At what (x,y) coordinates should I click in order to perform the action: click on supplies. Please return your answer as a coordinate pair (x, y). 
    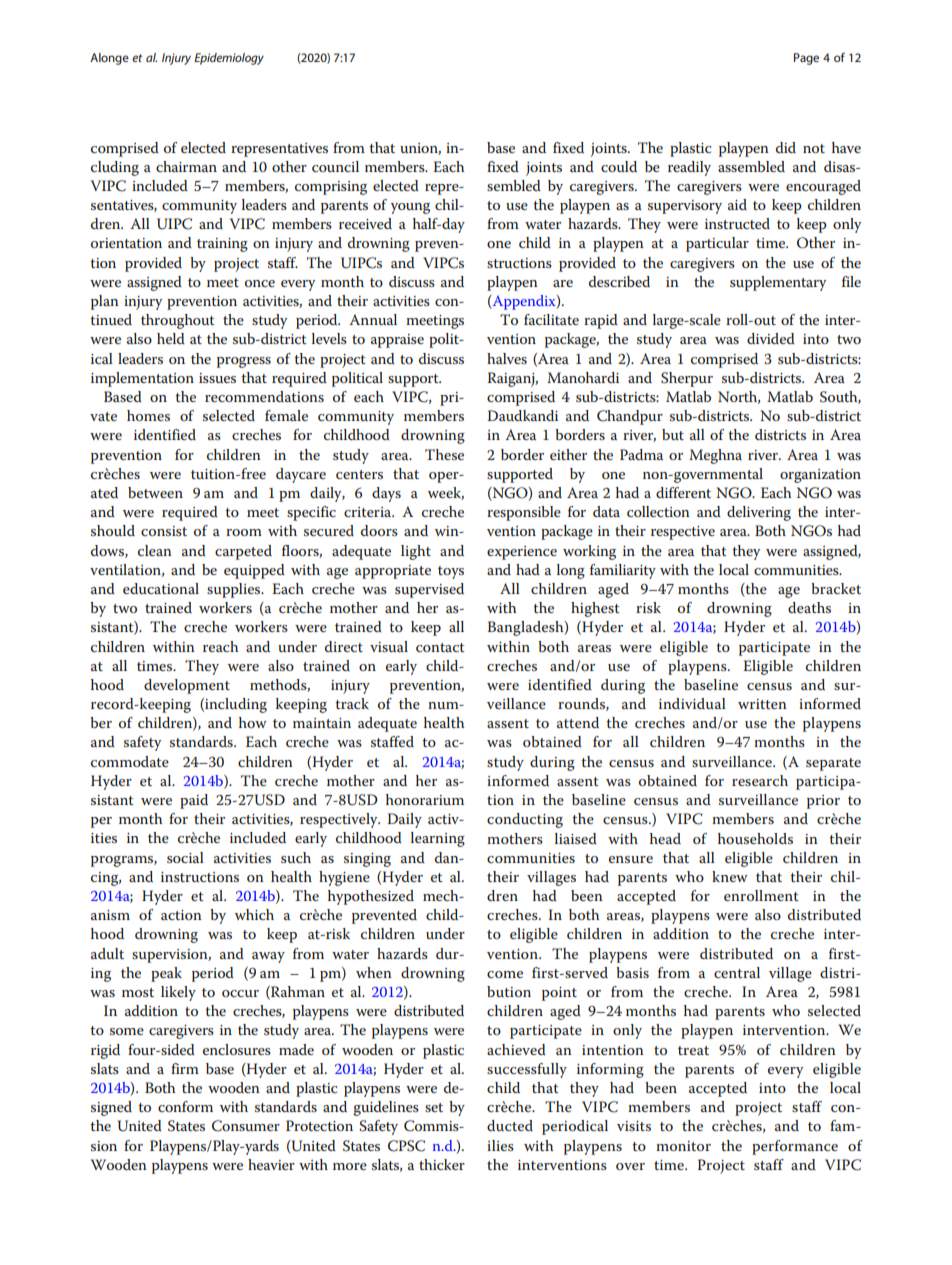
    Looking at the image, I should click on (235, 590).
